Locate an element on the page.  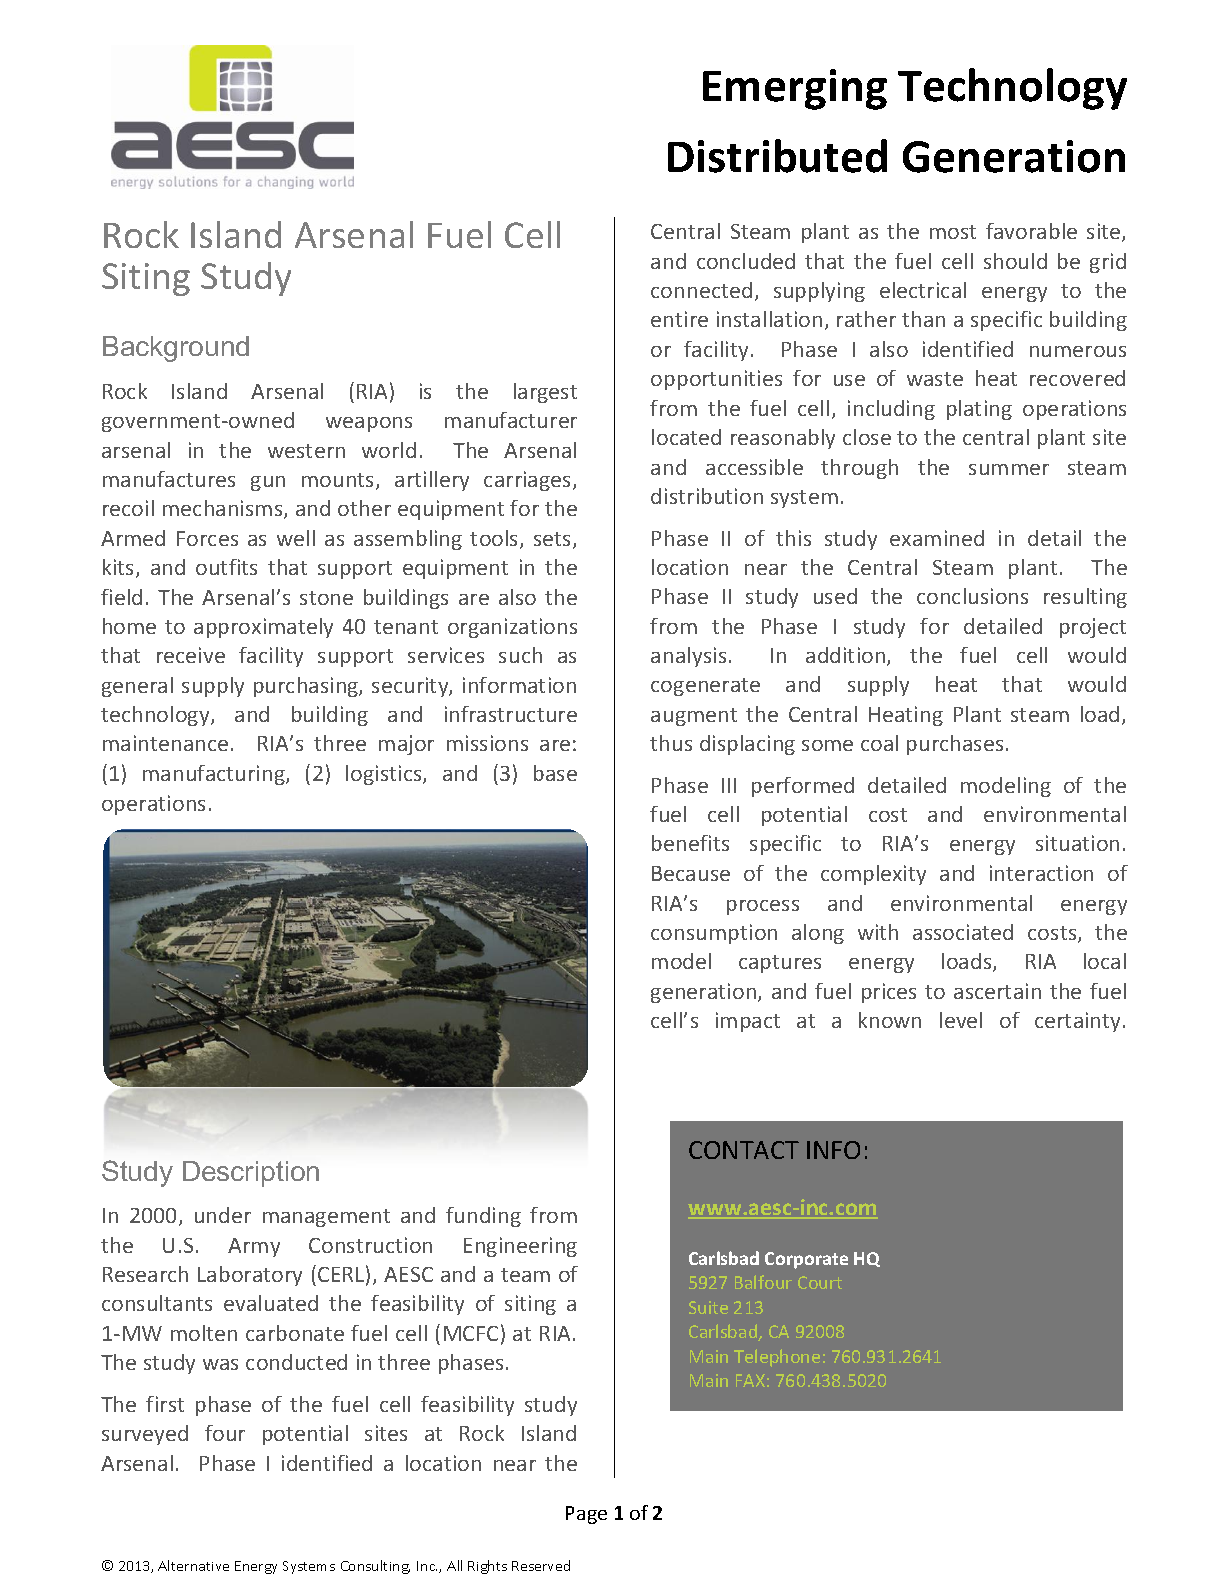
Distributed is located at coordinates (777, 156).
